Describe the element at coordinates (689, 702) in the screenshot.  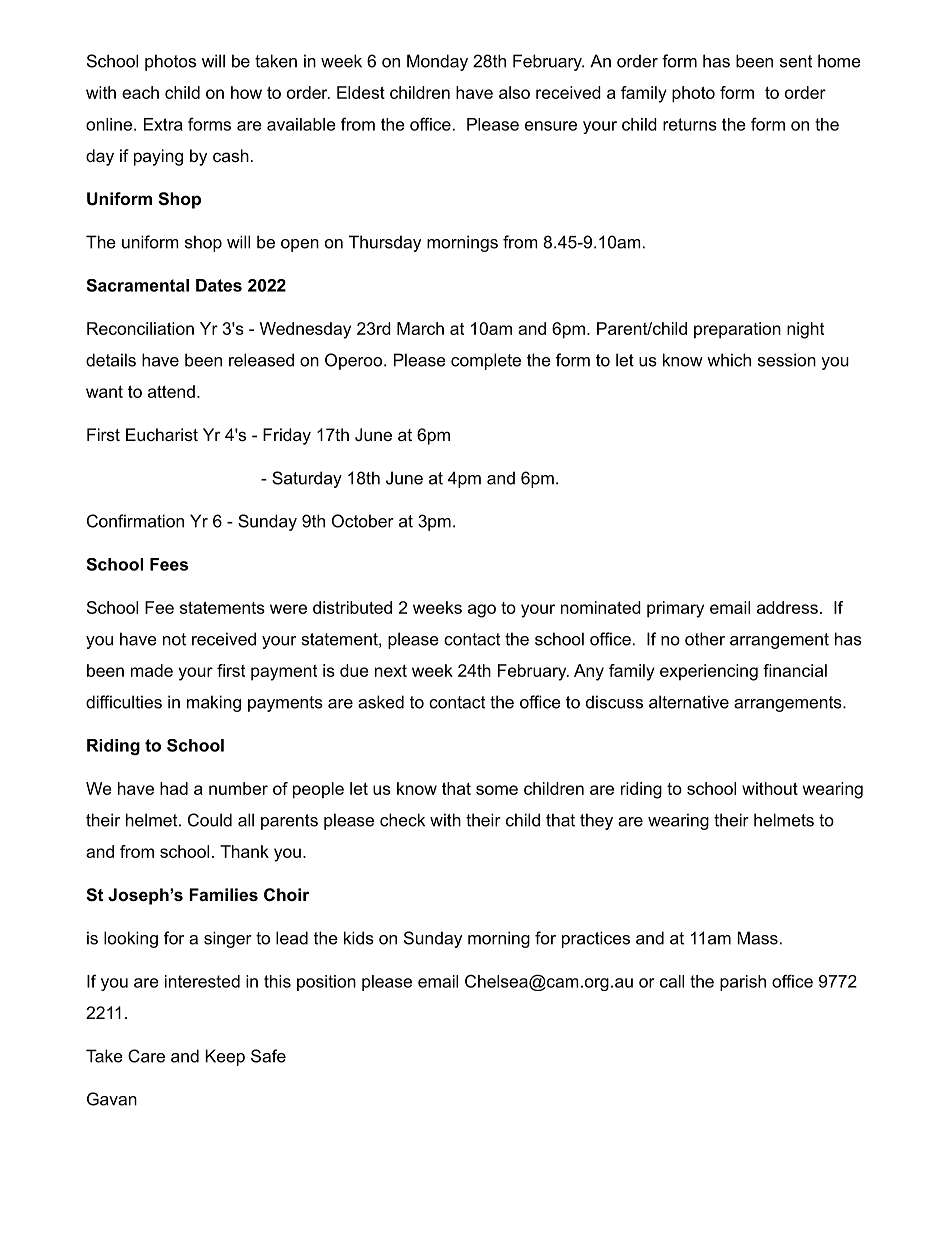
I see `alternative` at that location.
